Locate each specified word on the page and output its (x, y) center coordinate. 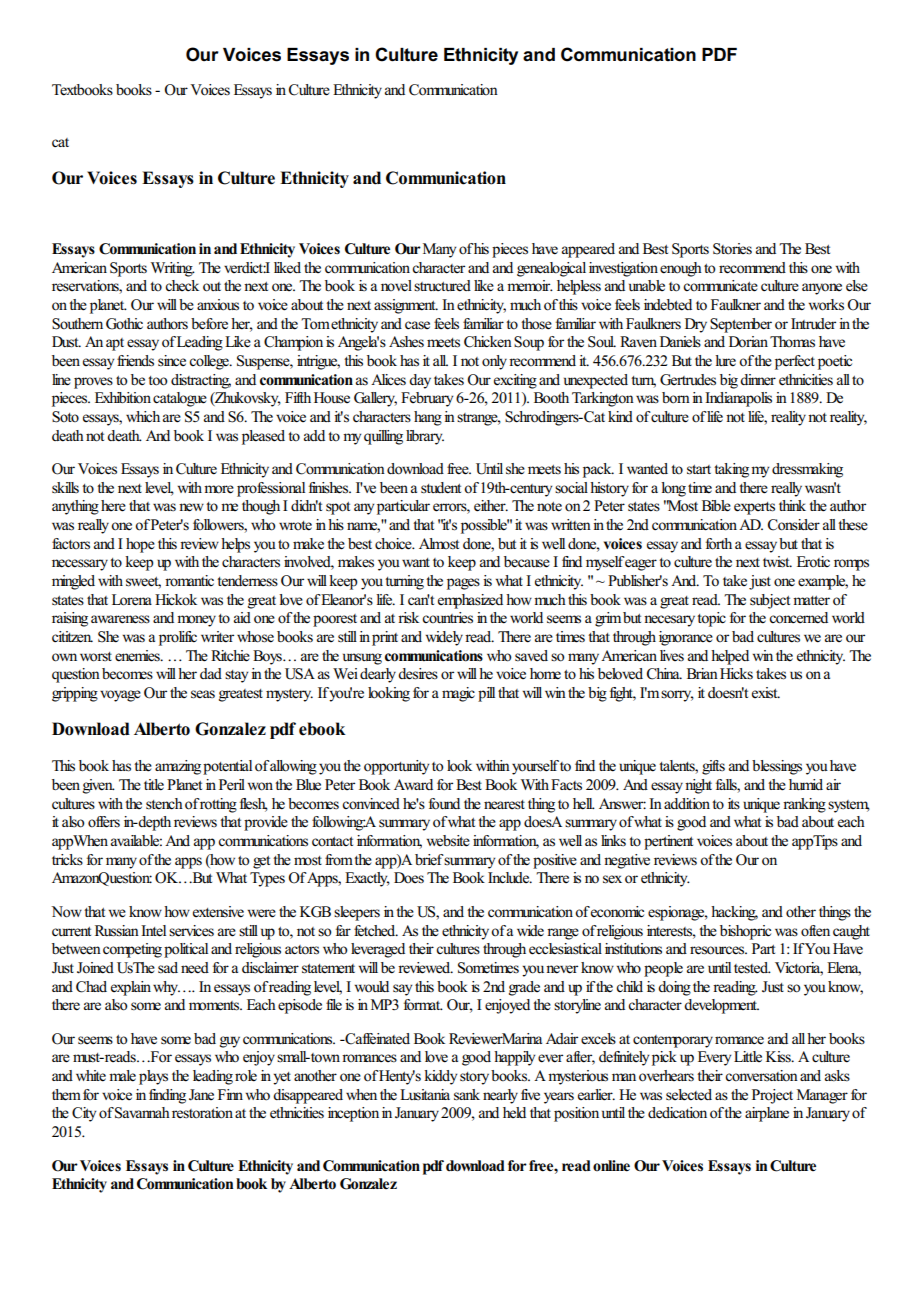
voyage (120, 696)
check (182, 285)
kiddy (440, 1077)
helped (730, 657)
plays (153, 1077)
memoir (530, 286)
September (741, 325)
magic (458, 694)
